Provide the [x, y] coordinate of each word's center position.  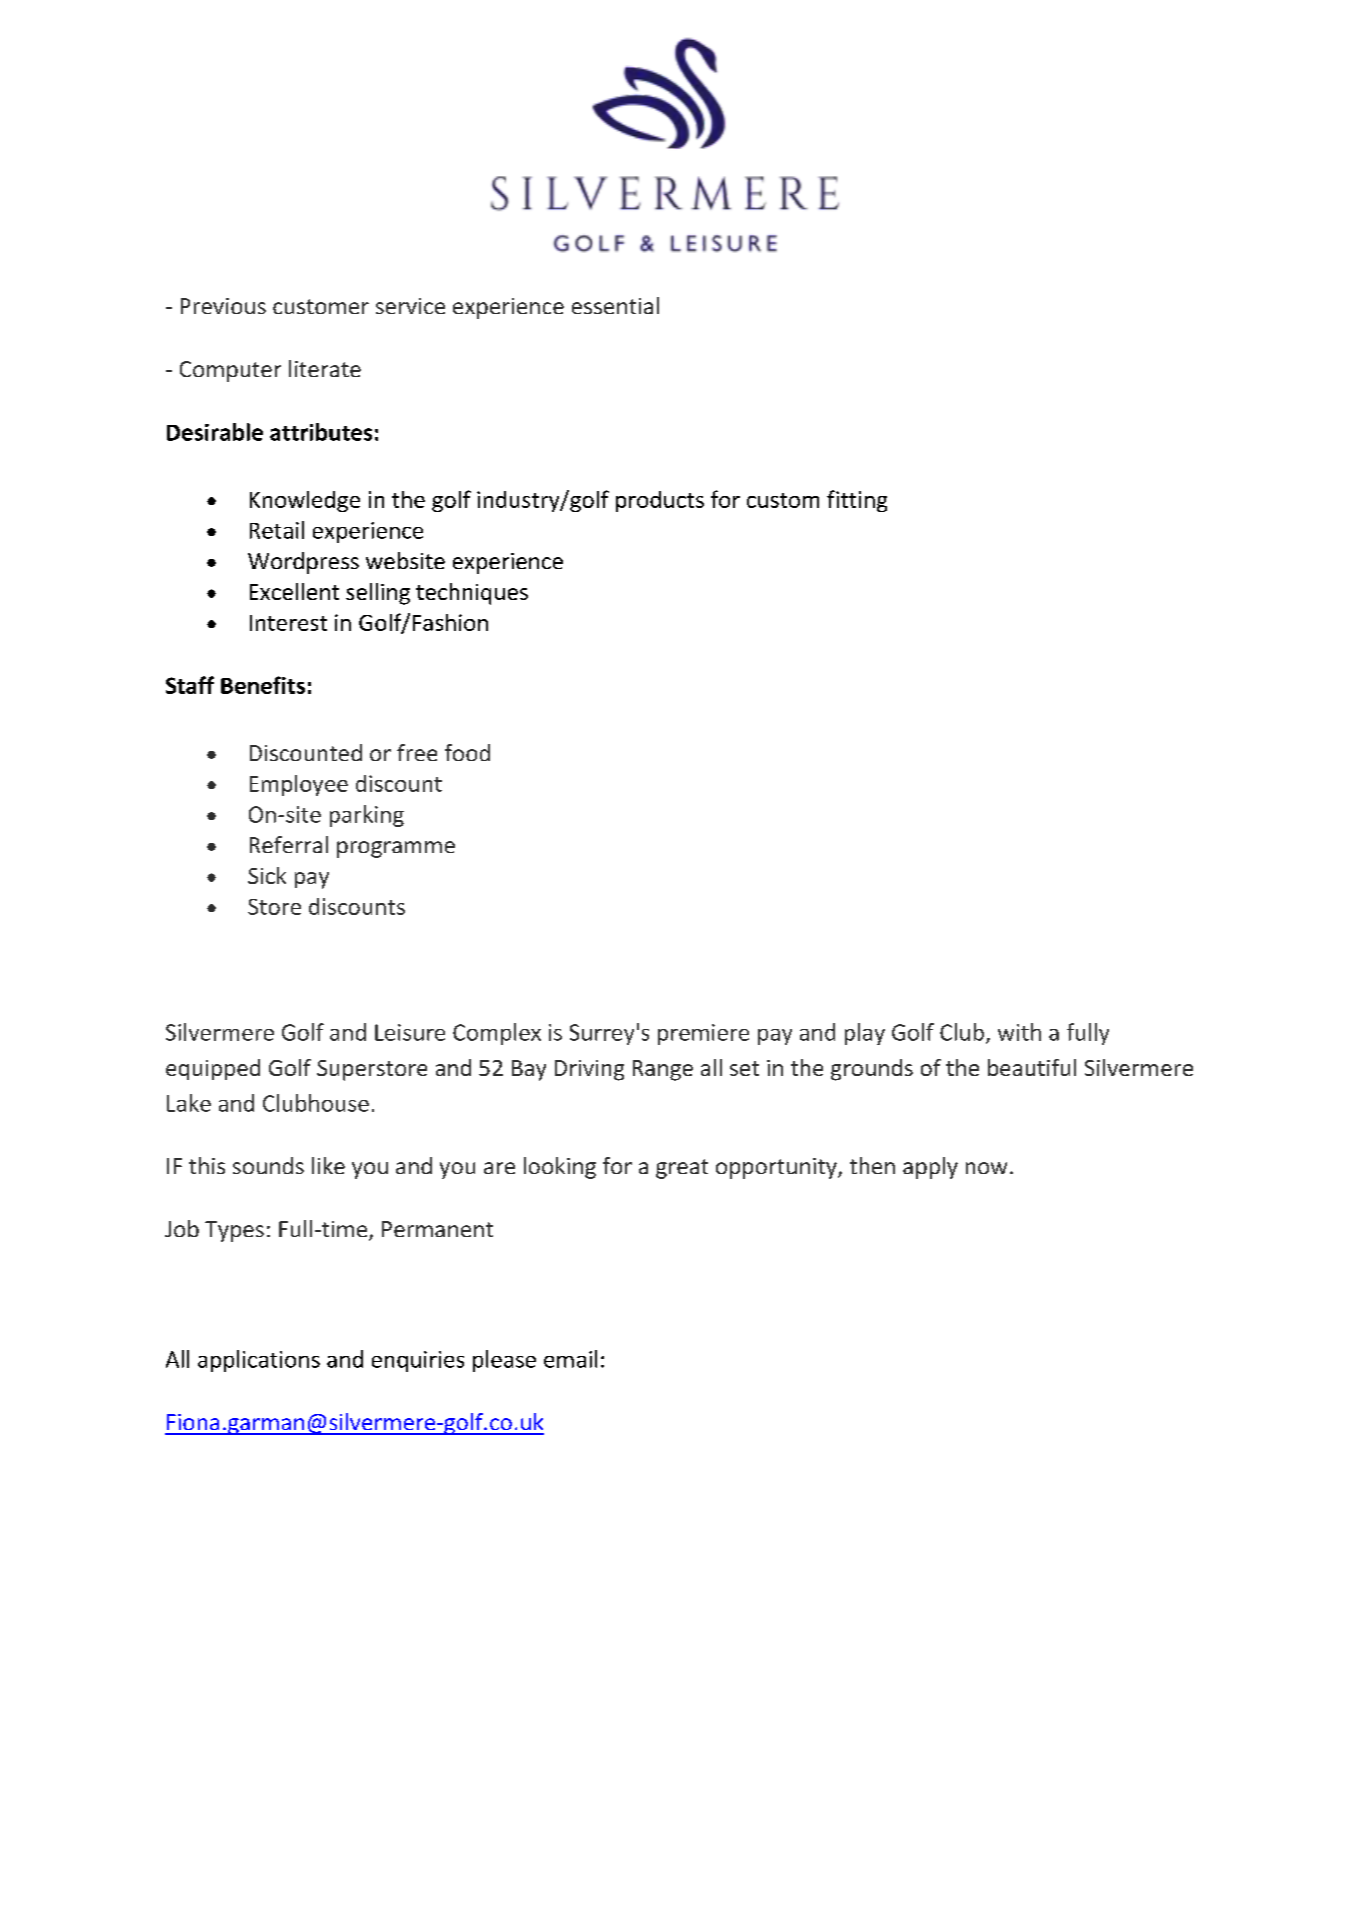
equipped [213, 1069]
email [570, 1359]
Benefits [263, 685]
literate [325, 368]
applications [259, 1361]
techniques [472, 594]
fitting [857, 501]
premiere [703, 1034]
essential [615, 305]
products [660, 501]
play [865, 1034]
